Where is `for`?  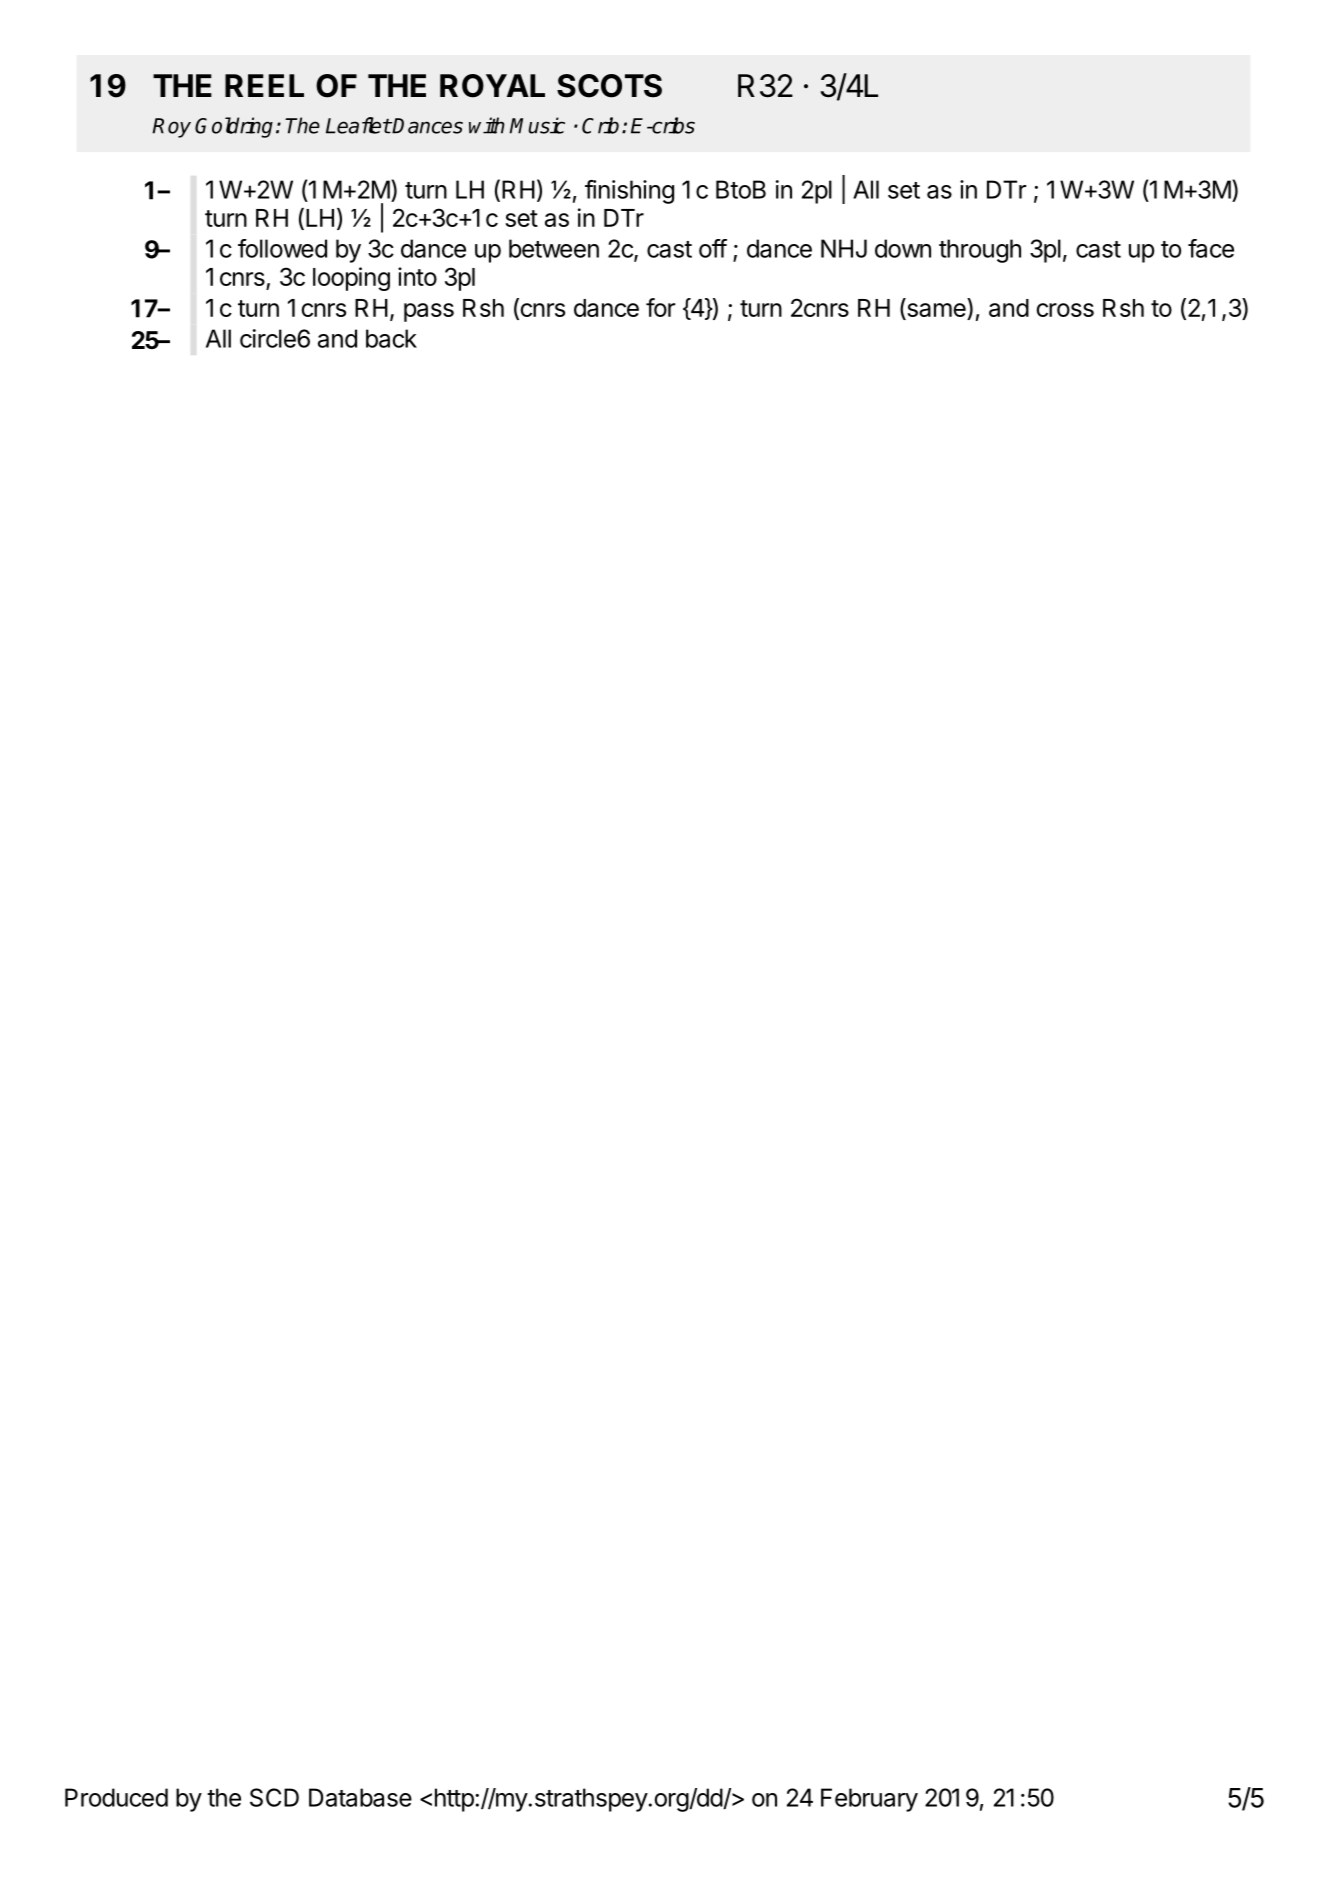
for is located at coordinates (660, 307).
